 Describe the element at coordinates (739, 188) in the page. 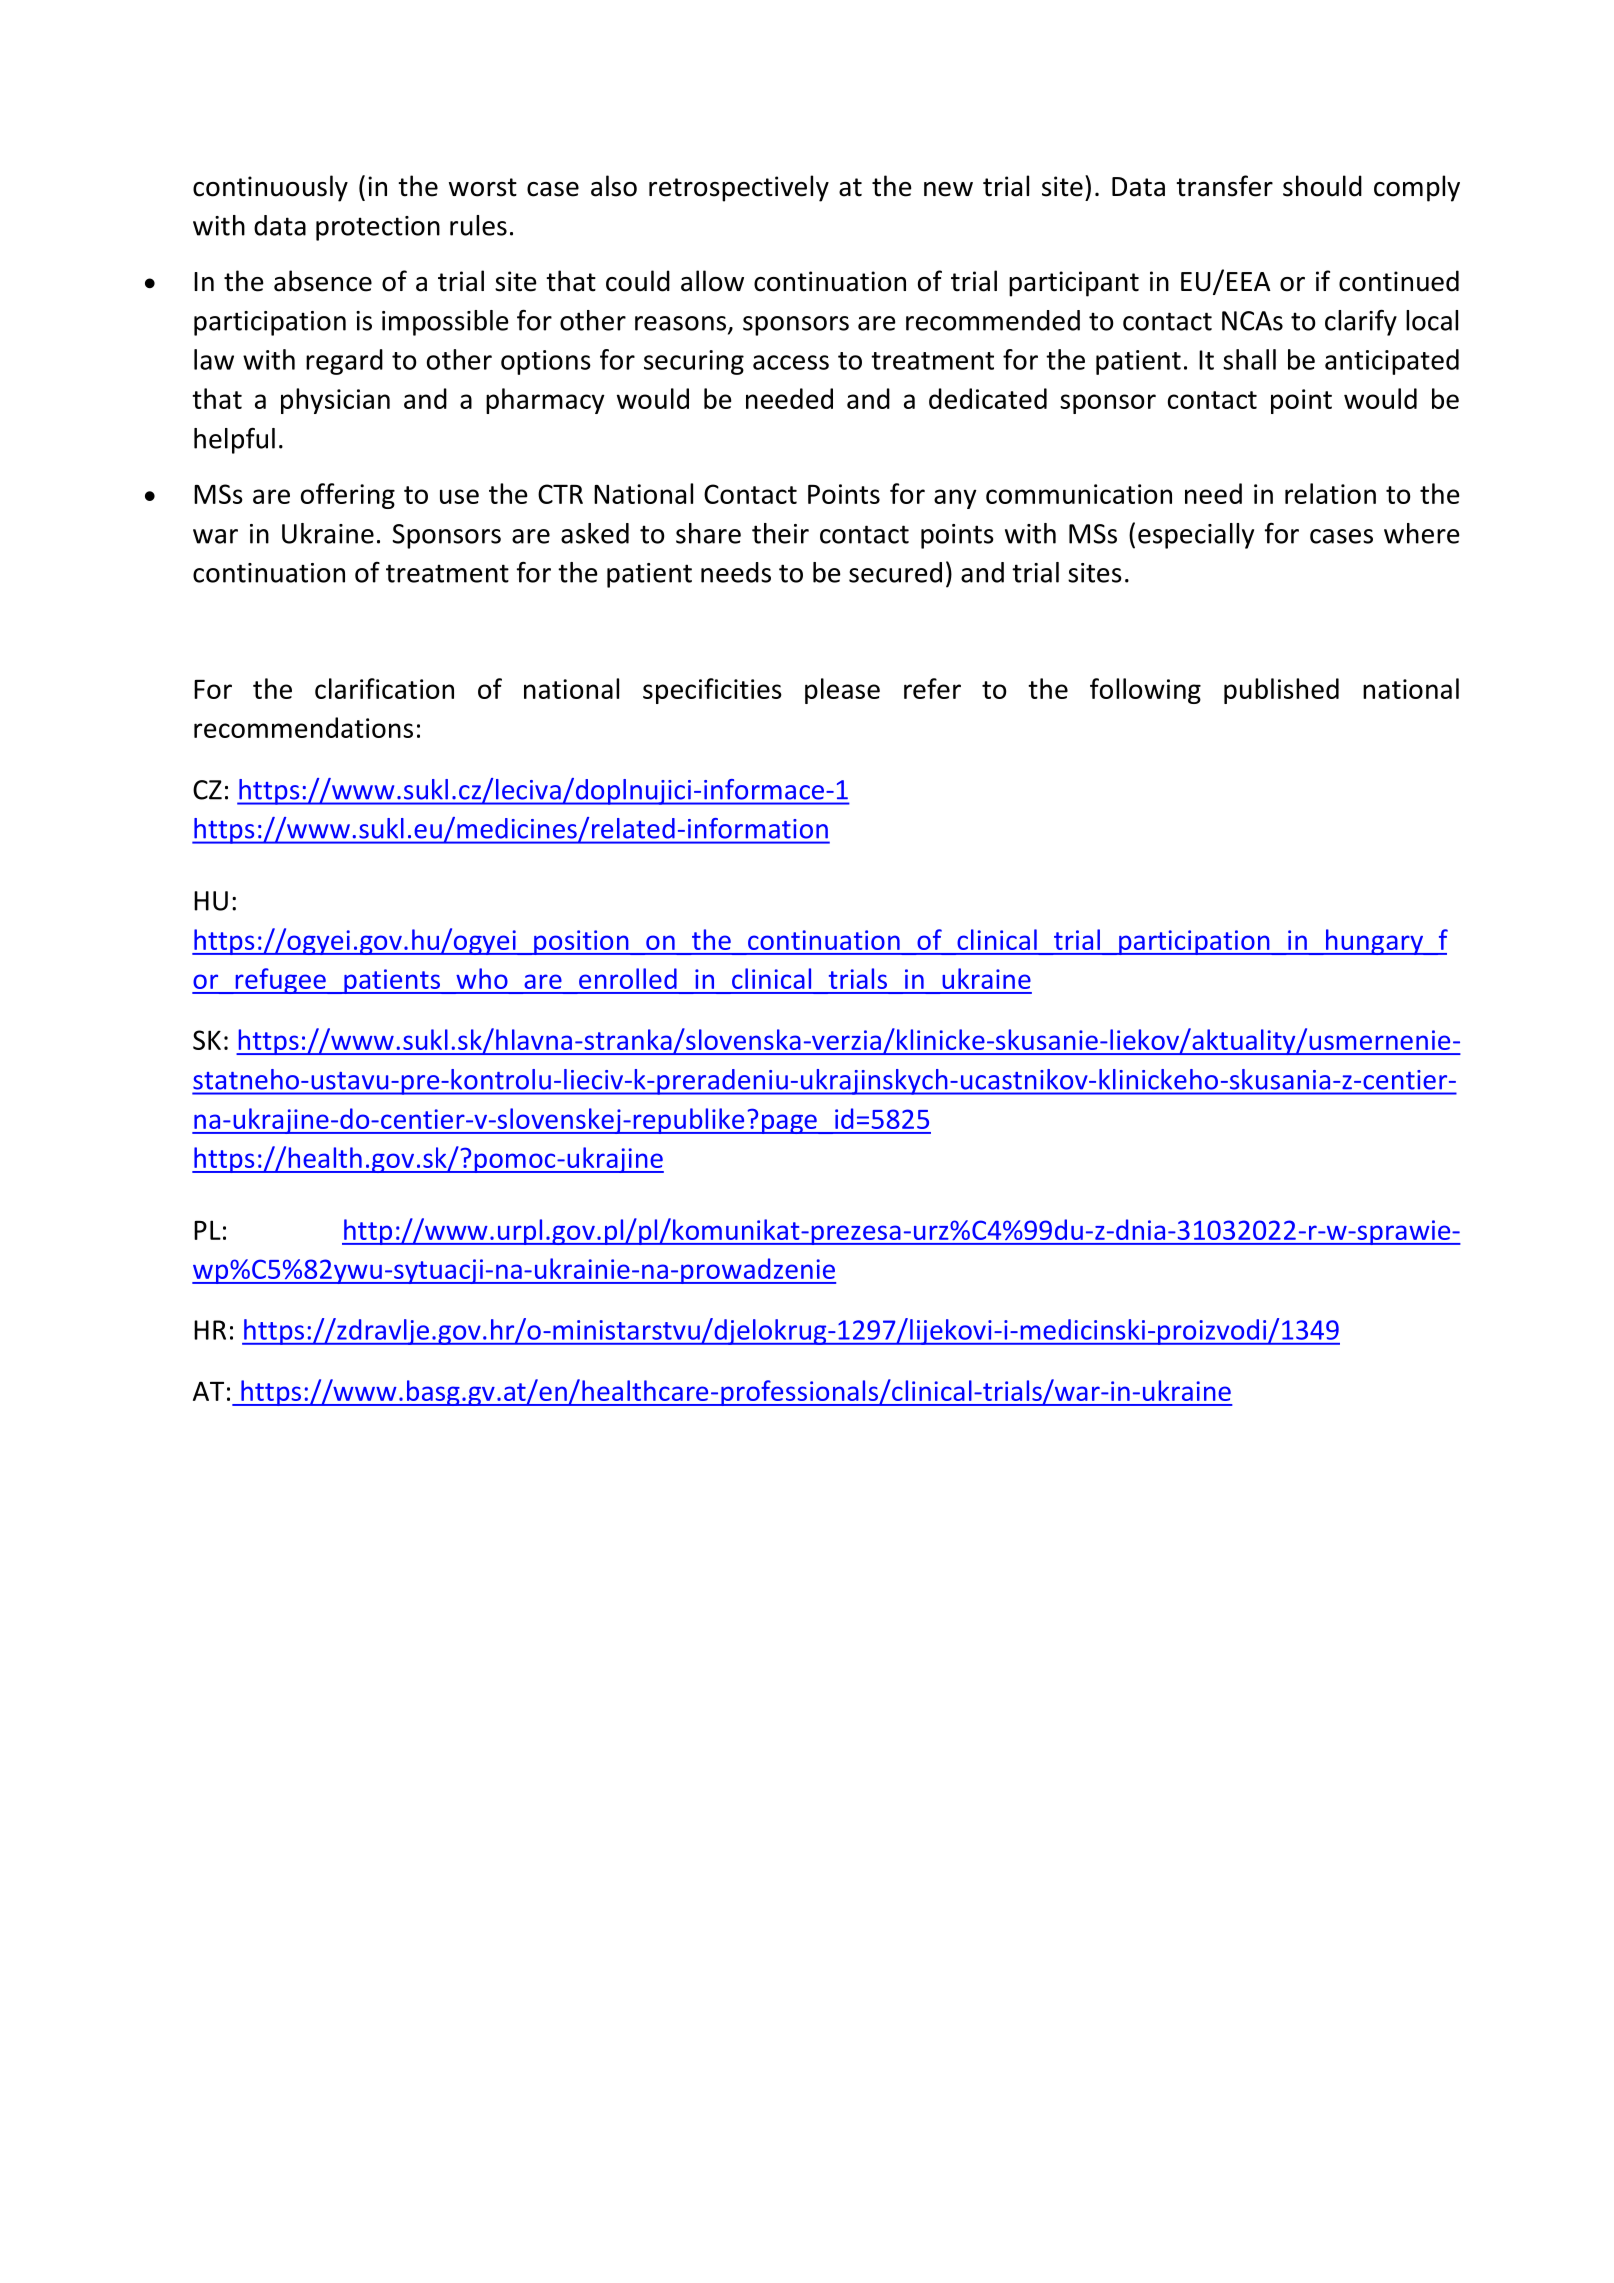

I see `retrospectively` at that location.
